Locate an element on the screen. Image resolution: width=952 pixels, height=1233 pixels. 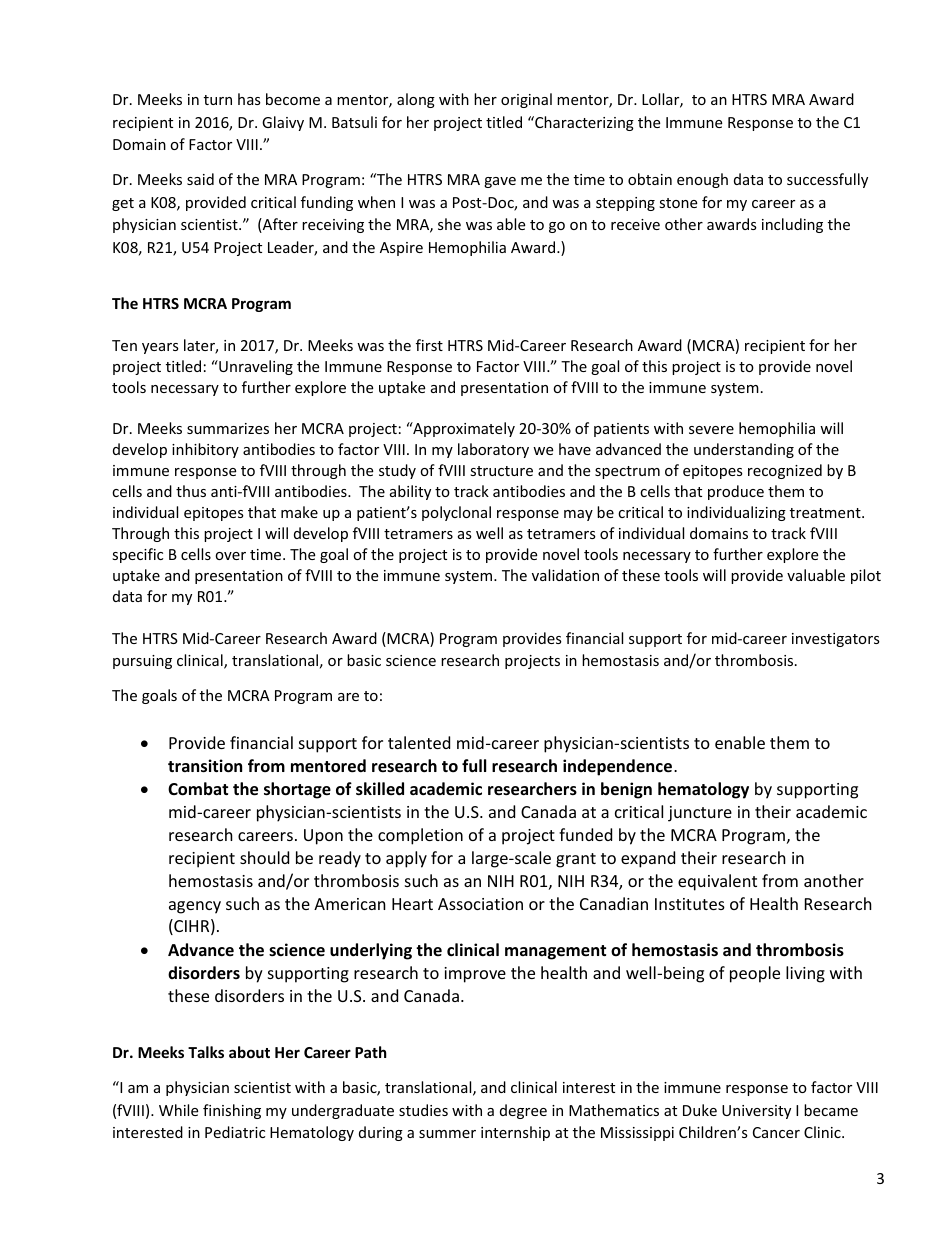
University is located at coordinates (756, 1112).
